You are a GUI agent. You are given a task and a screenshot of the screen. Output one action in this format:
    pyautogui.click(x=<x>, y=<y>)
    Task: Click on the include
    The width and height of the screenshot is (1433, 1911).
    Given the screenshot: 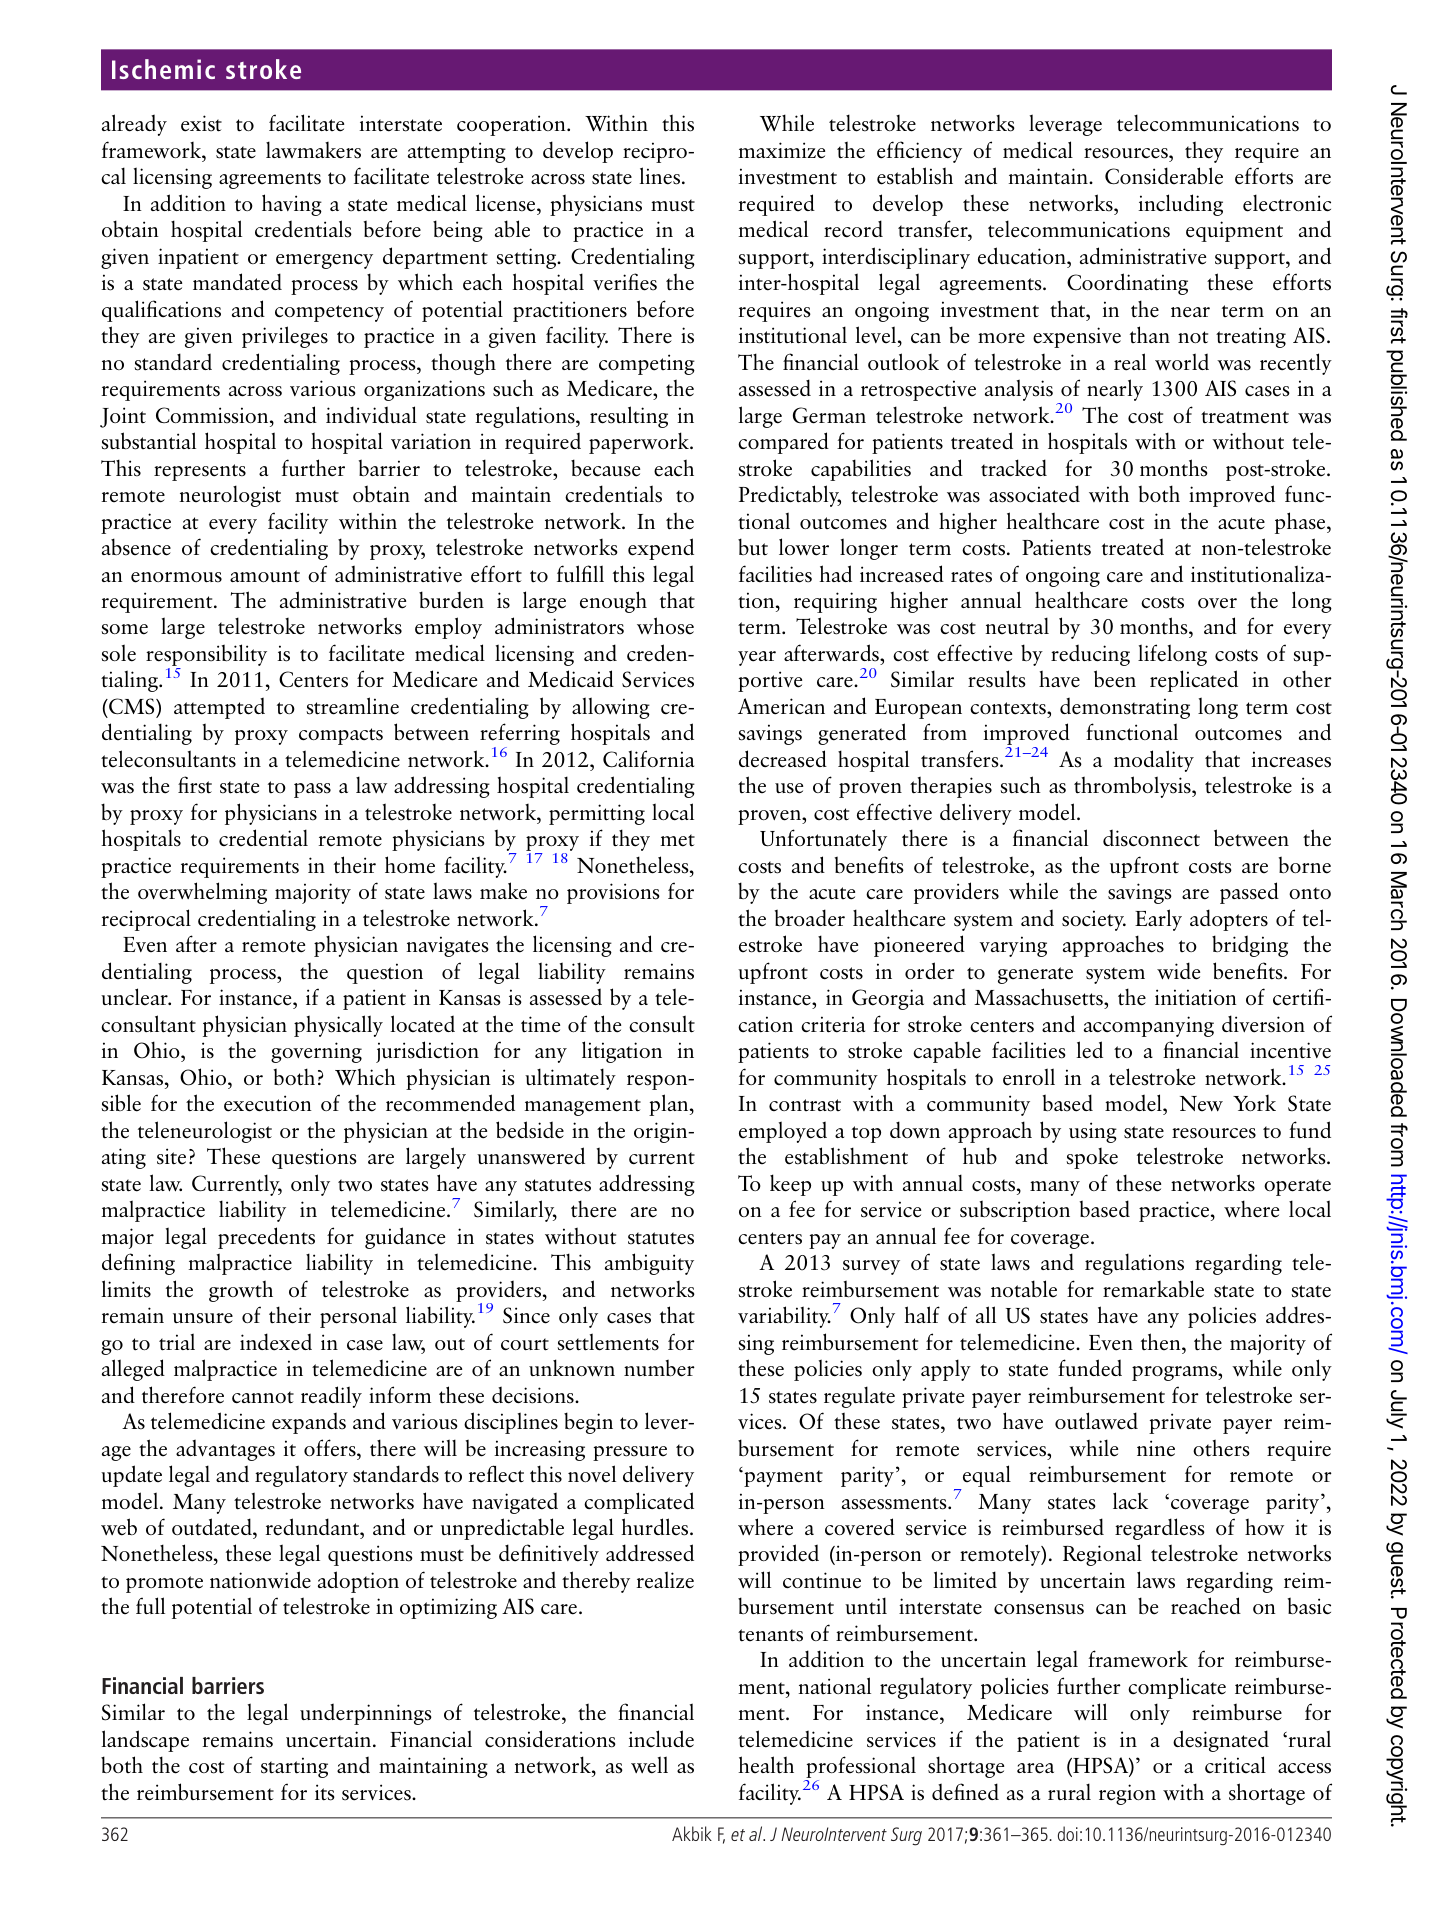 What is the action you would take?
    pyautogui.click(x=661, y=1739)
